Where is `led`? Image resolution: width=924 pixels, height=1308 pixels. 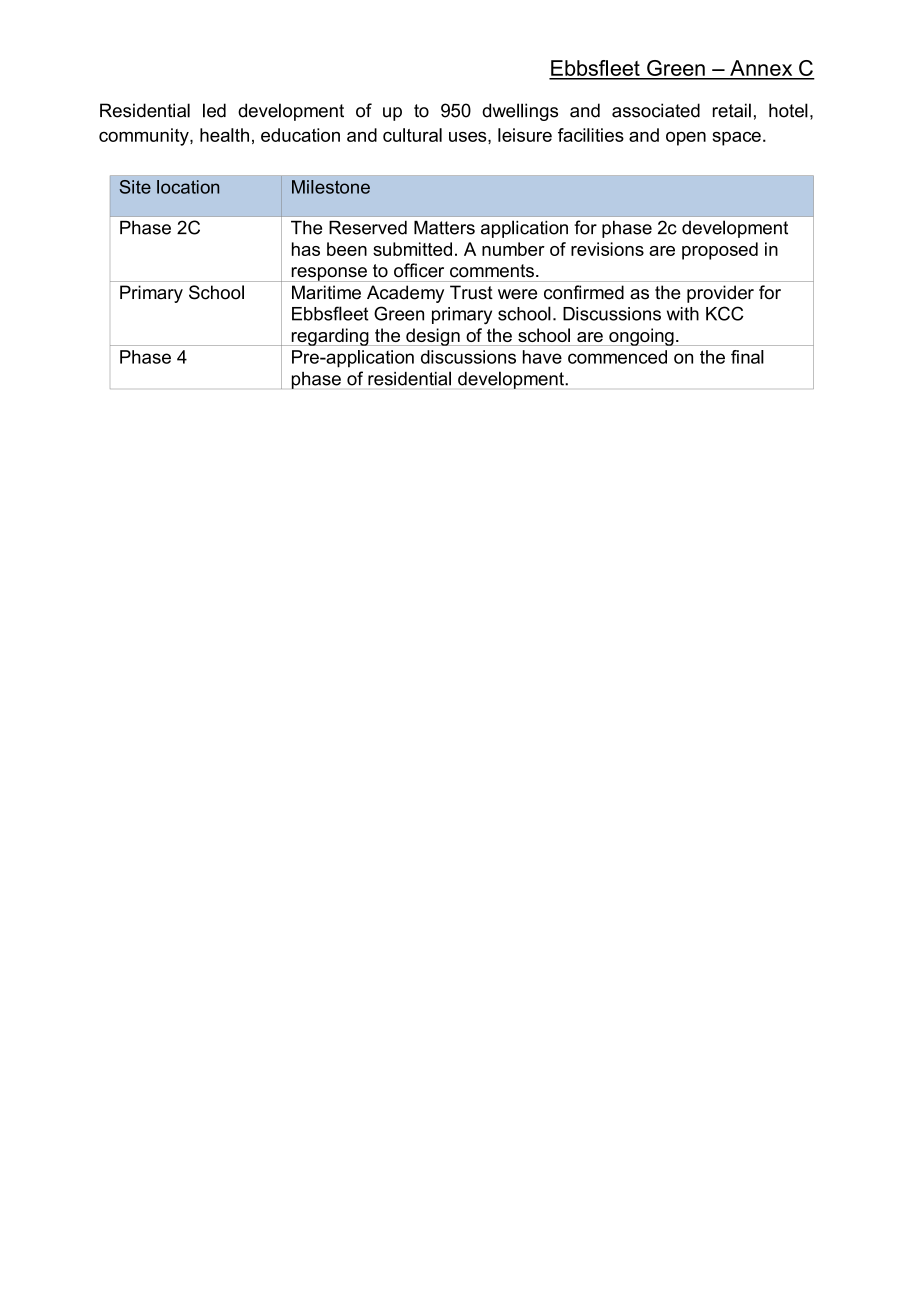
led is located at coordinates (214, 110).
